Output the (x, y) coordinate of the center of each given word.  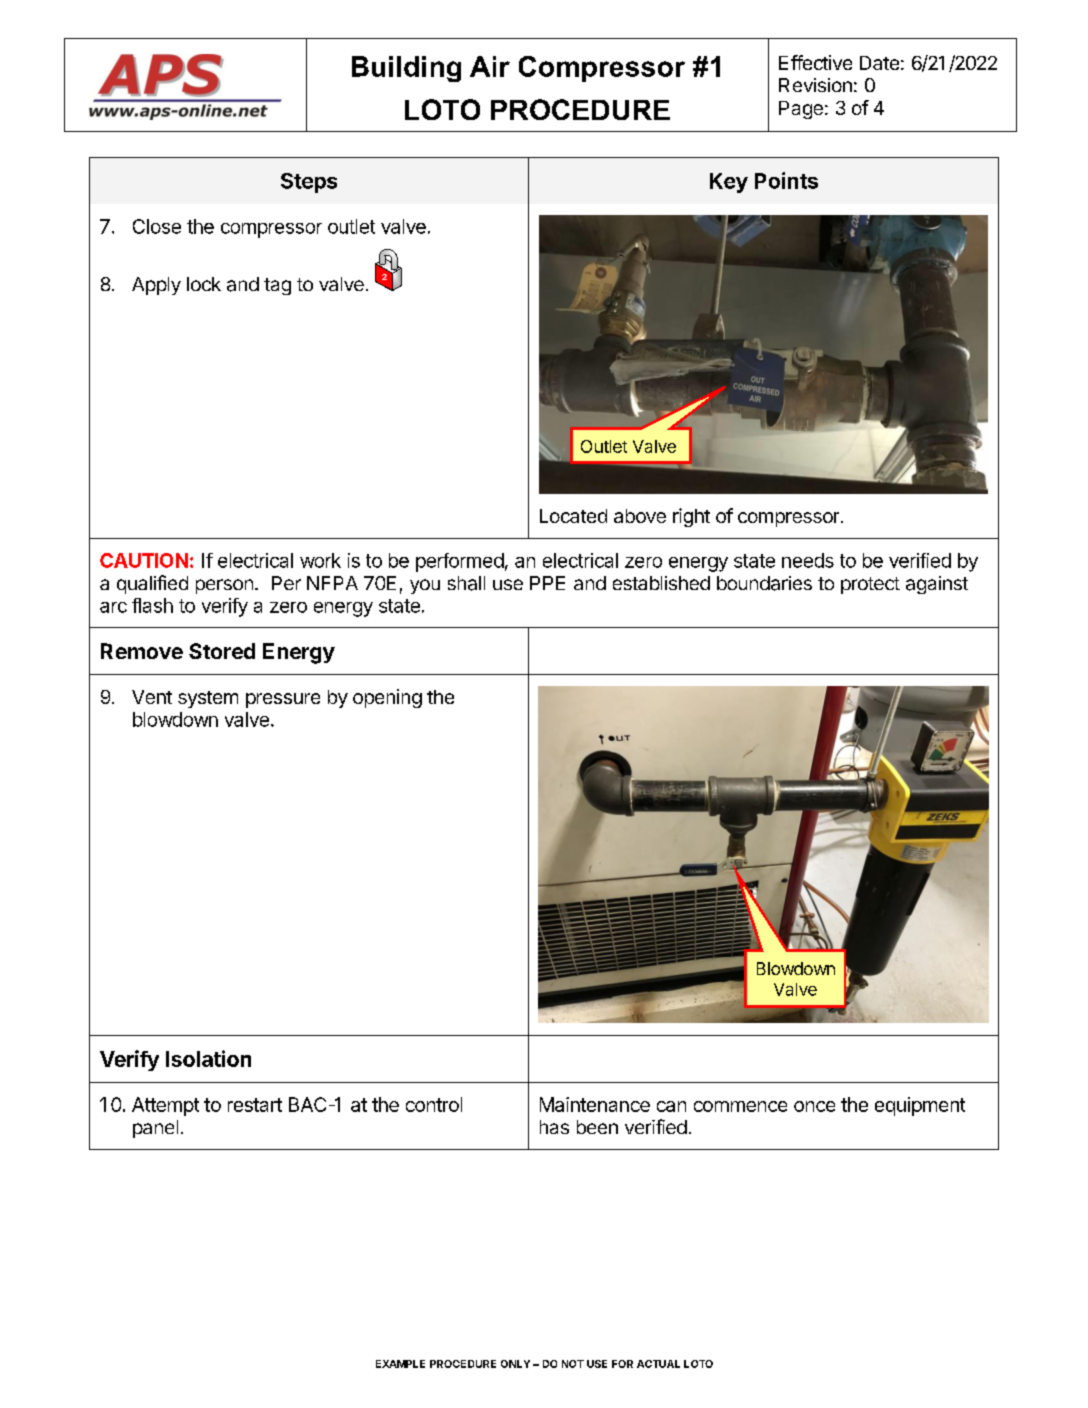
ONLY (515, 1364)
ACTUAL (658, 1364)
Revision (815, 85)
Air (490, 66)
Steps (309, 183)
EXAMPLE (400, 1364)
